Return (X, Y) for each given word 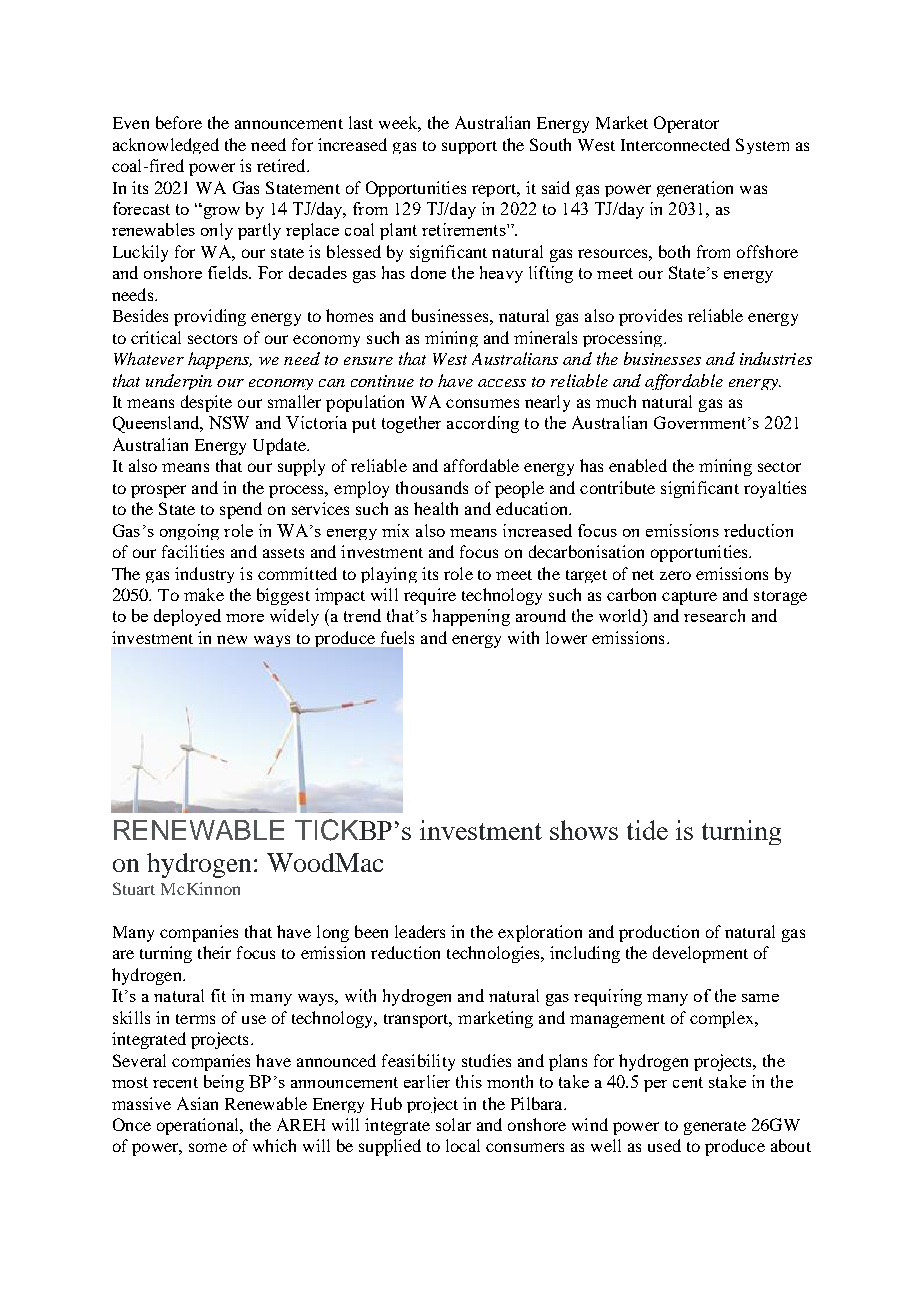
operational (199, 1126)
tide (647, 830)
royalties (775, 489)
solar (453, 1124)
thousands (432, 487)
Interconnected (675, 144)
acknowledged (166, 146)
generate (715, 1128)
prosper (158, 491)
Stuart (134, 888)
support (469, 147)
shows (584, 830)
